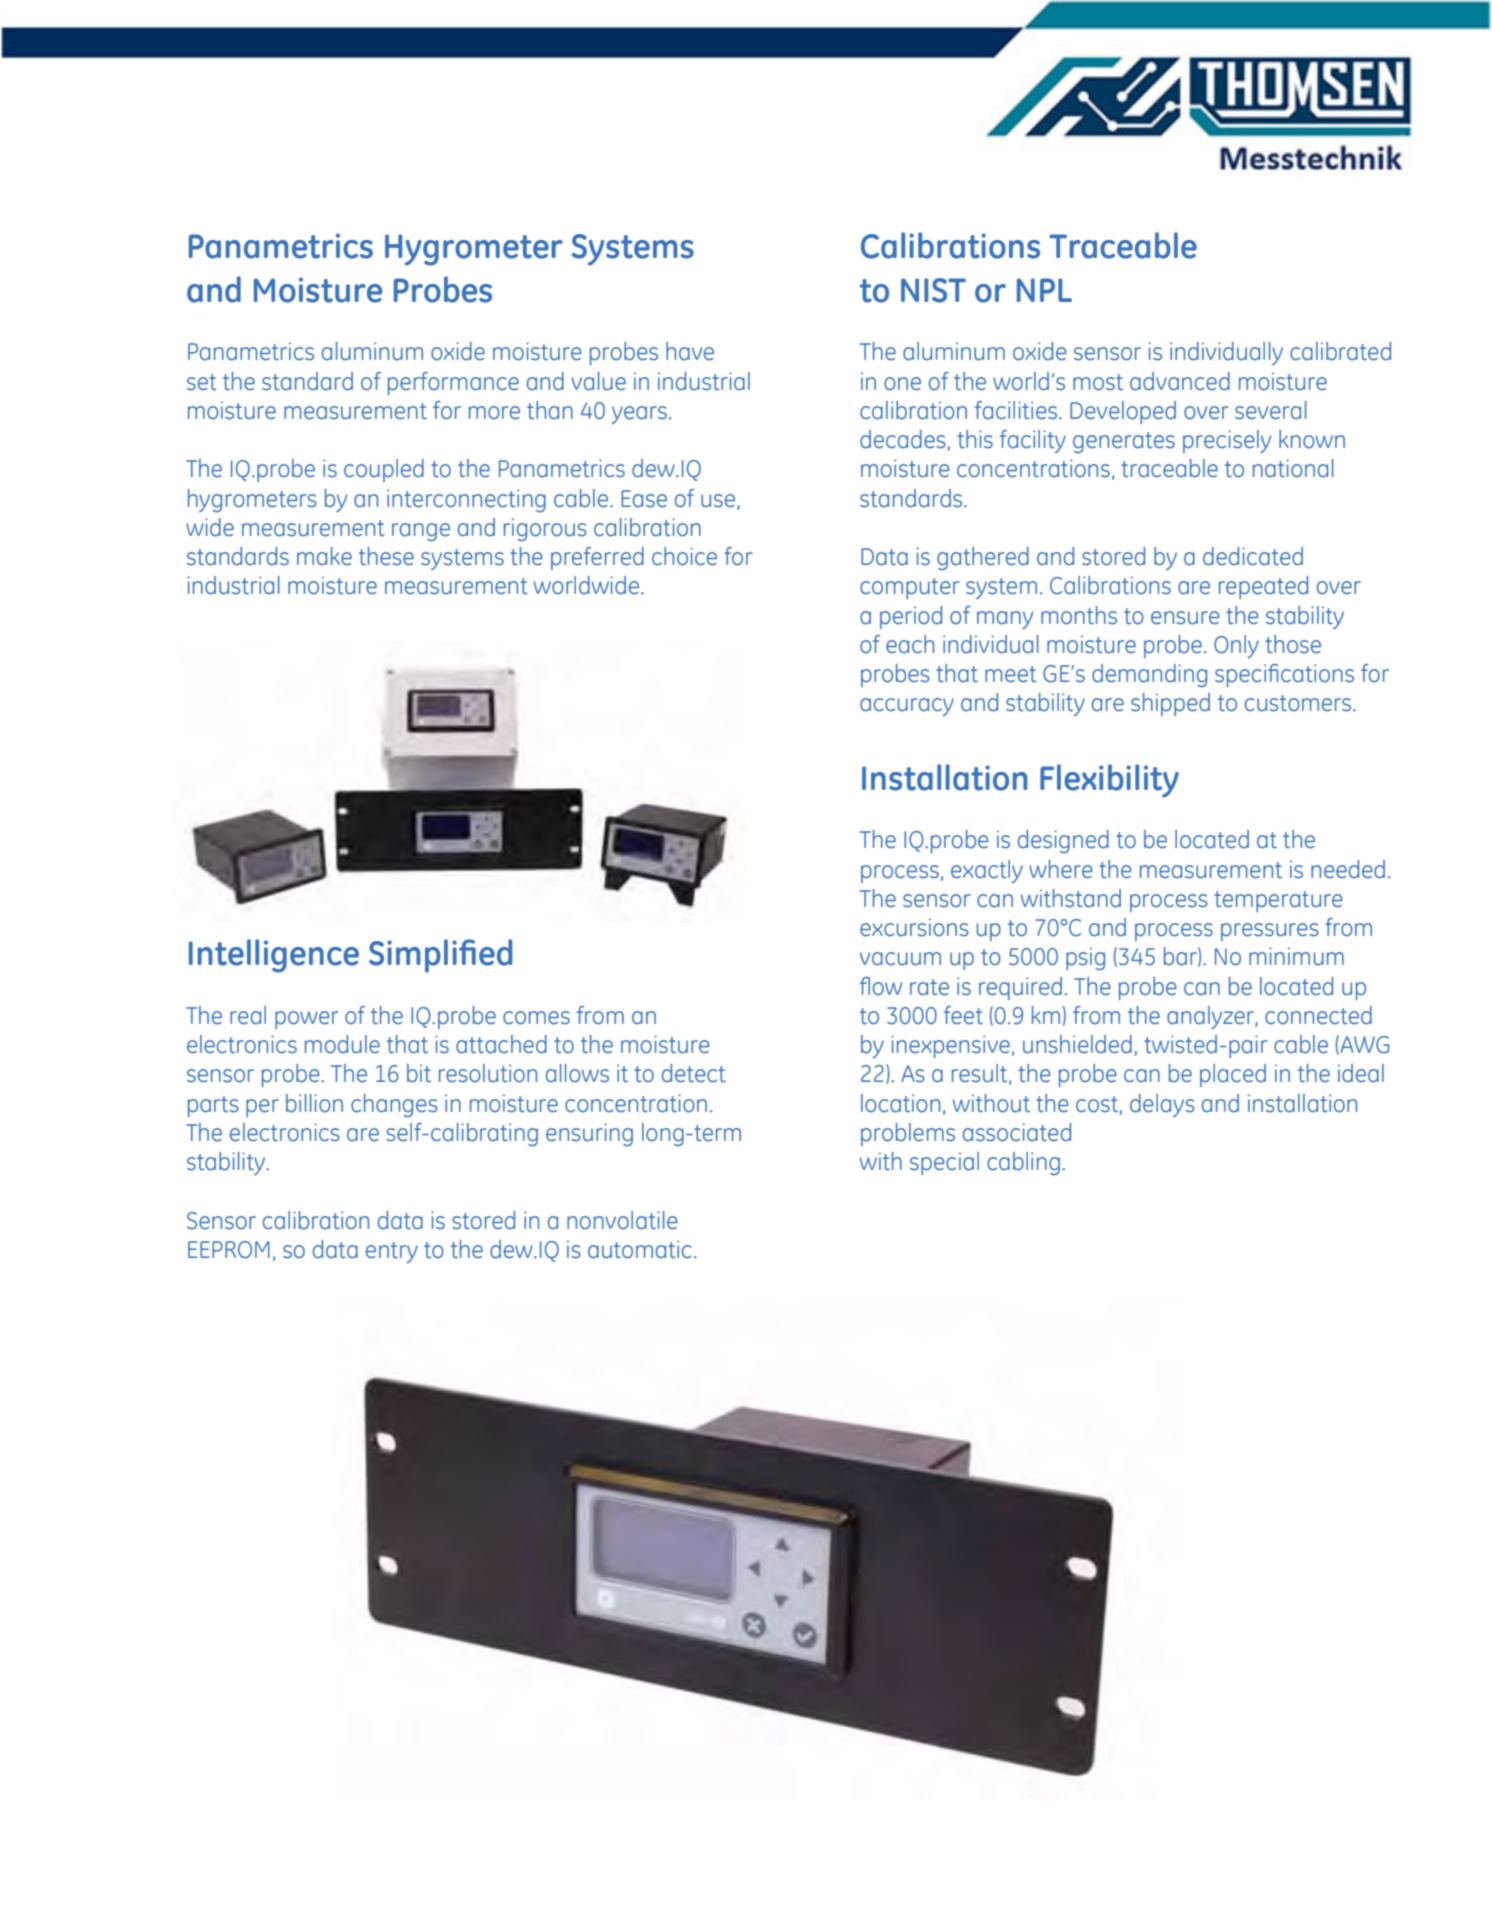 This document has width=1492, height=1931. I want to click on Intelligence, so click(274, 956).
